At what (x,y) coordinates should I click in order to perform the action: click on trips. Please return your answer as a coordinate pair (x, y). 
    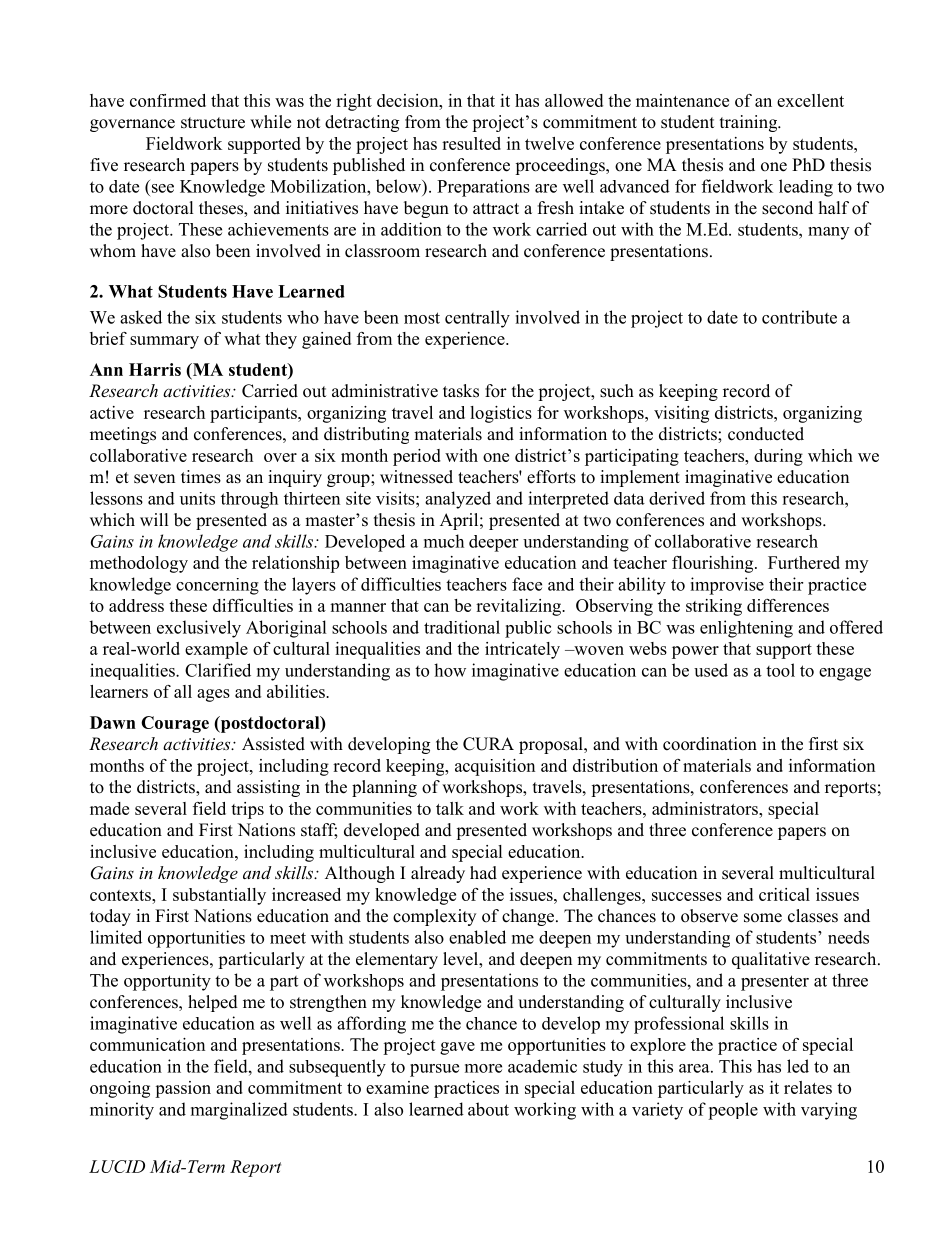
    Looking at the image, I should click on (247, 810).
